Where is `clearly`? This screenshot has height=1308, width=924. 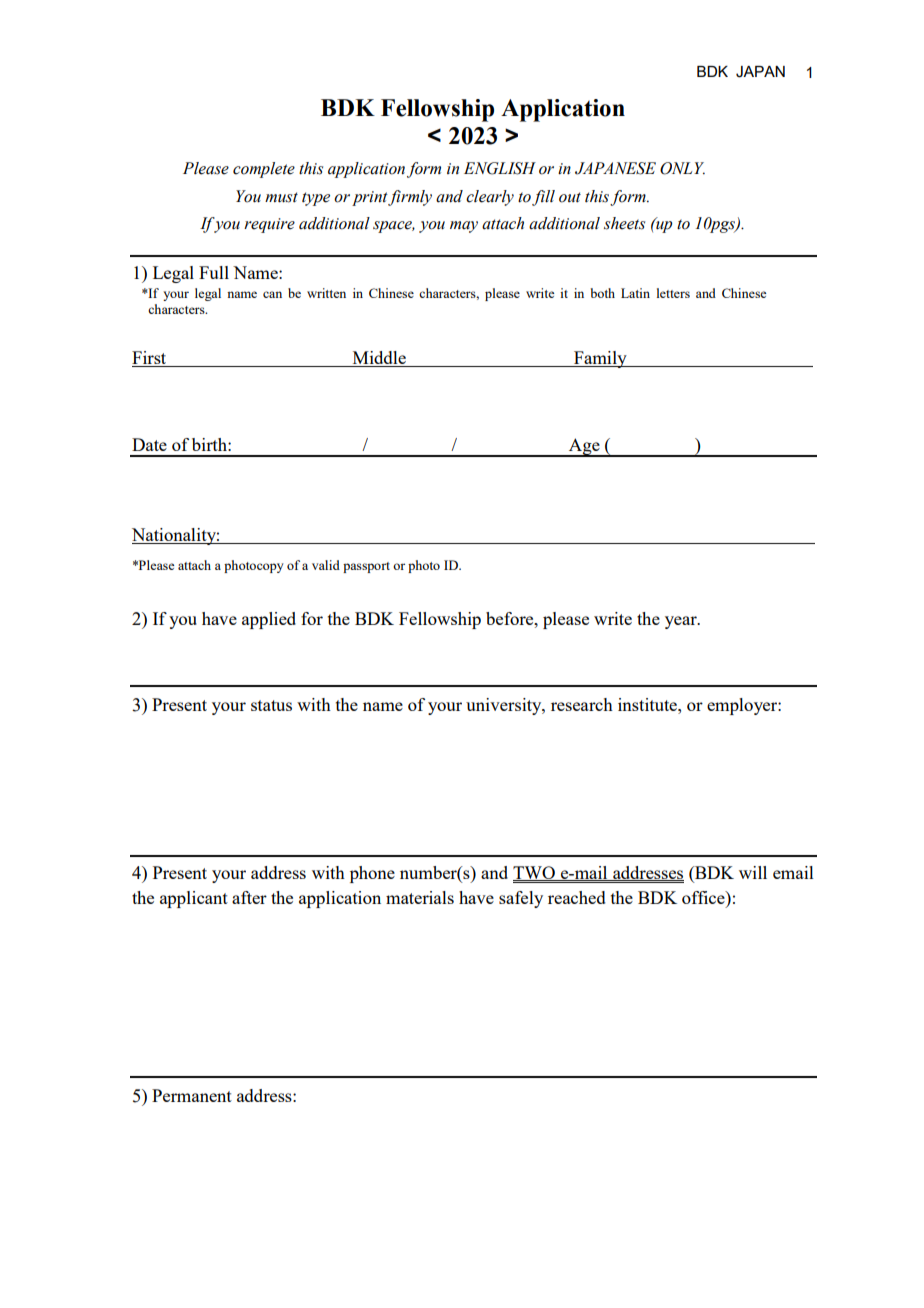 clearly is located at coordinates (490, 198).
